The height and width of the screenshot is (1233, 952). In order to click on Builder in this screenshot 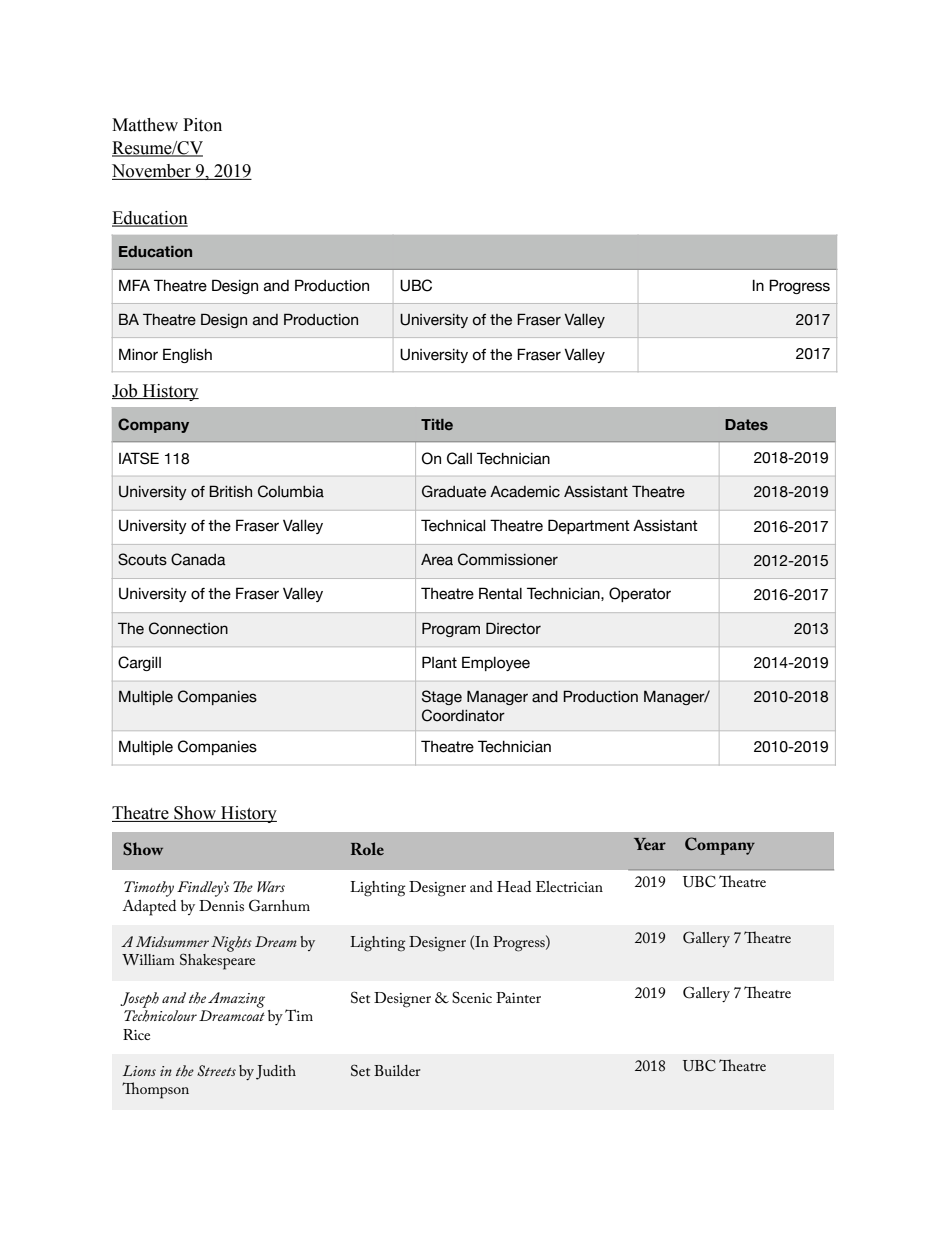, I will do `click(397, 1070)`.
